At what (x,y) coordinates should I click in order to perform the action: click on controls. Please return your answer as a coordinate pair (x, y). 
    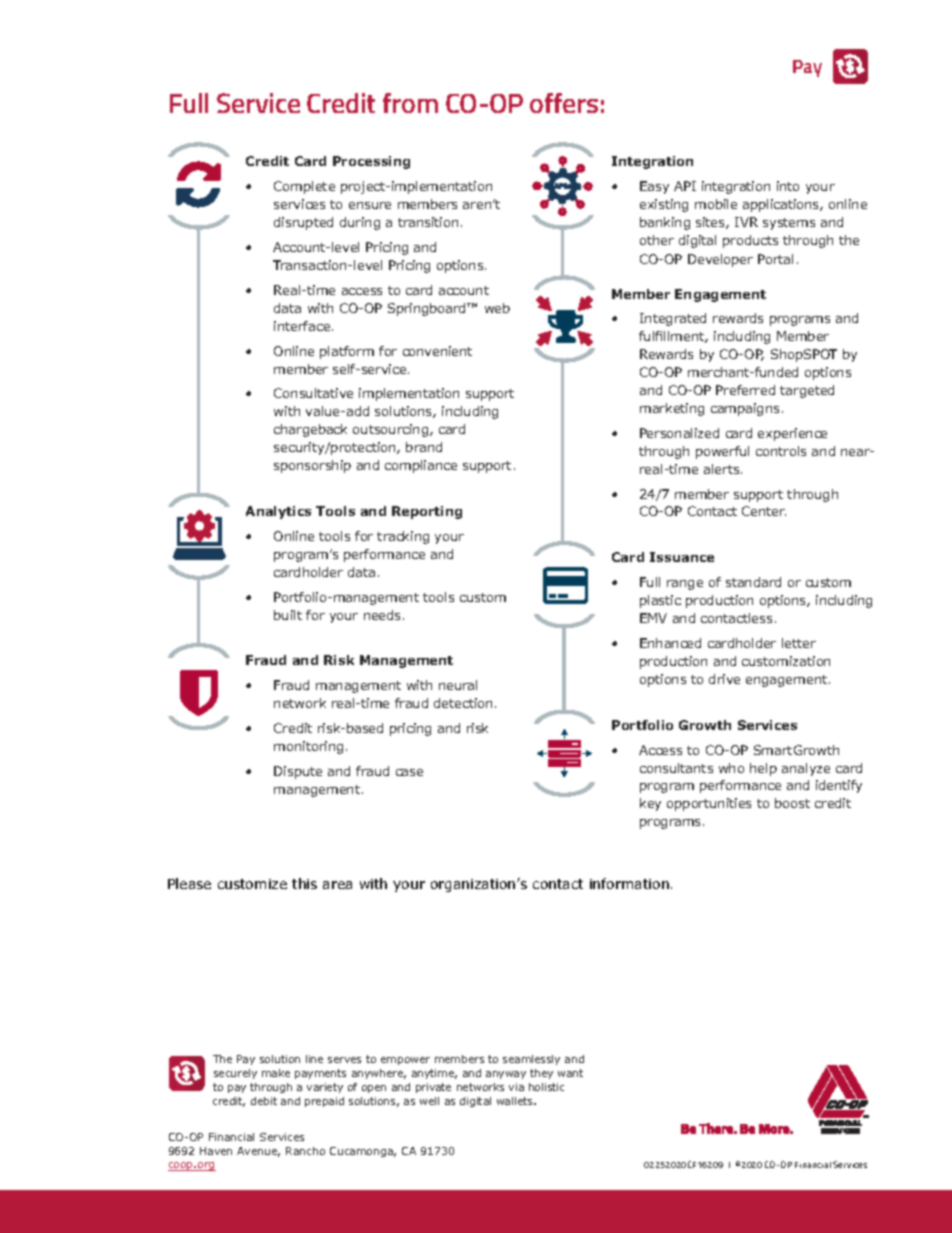
    Looking at the image, I should click on (781, 451).
